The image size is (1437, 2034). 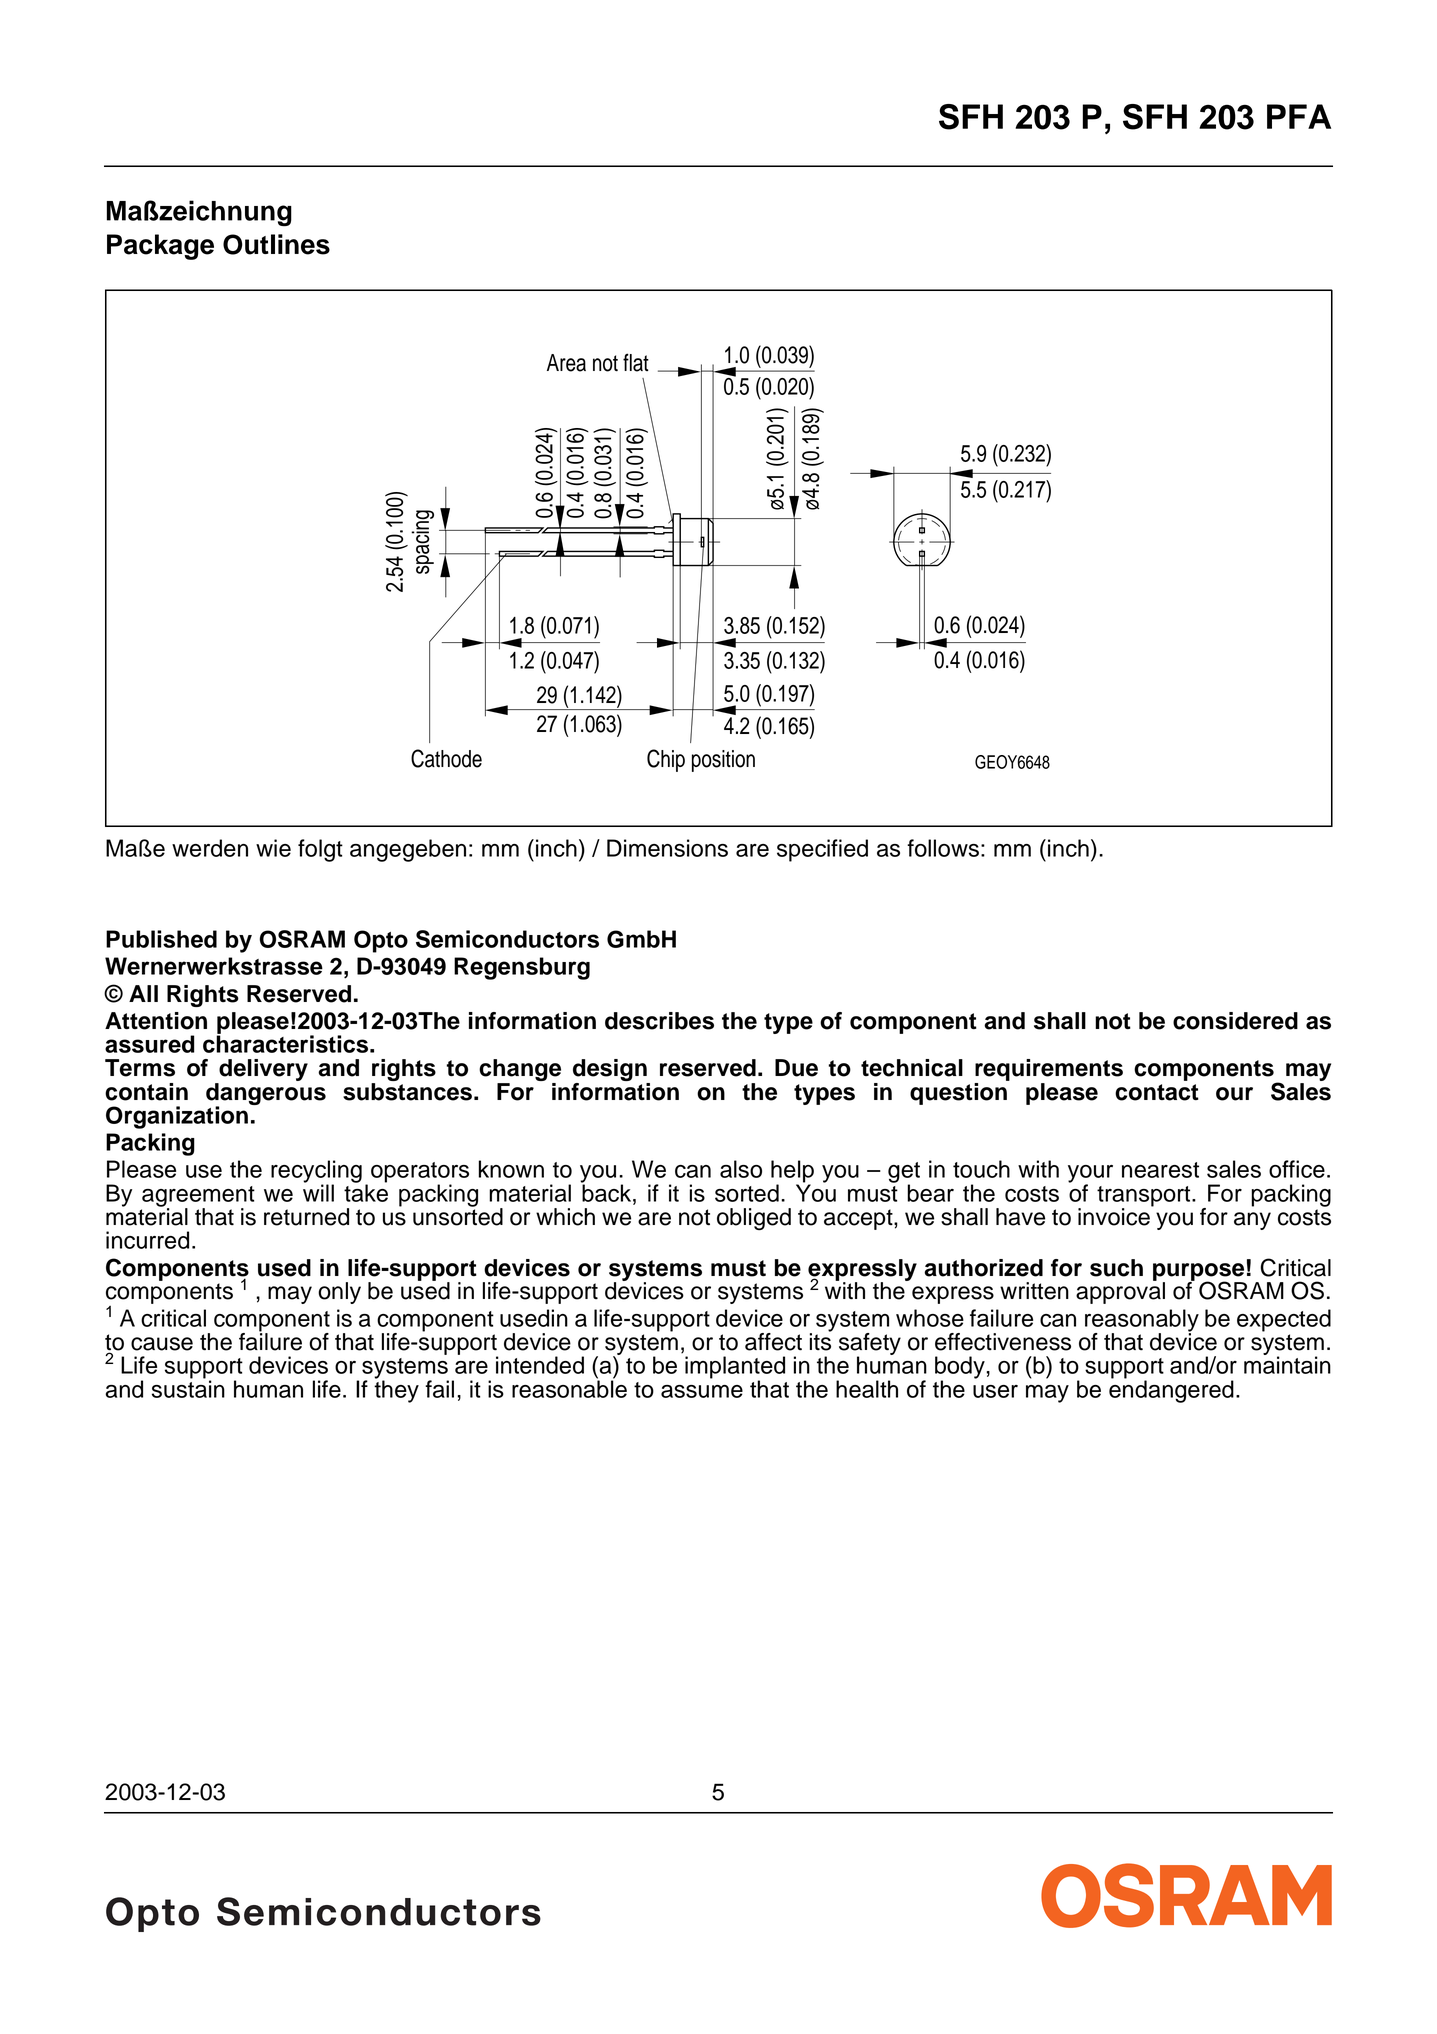 I want to click on Chip, so click(x=666, y=760).
